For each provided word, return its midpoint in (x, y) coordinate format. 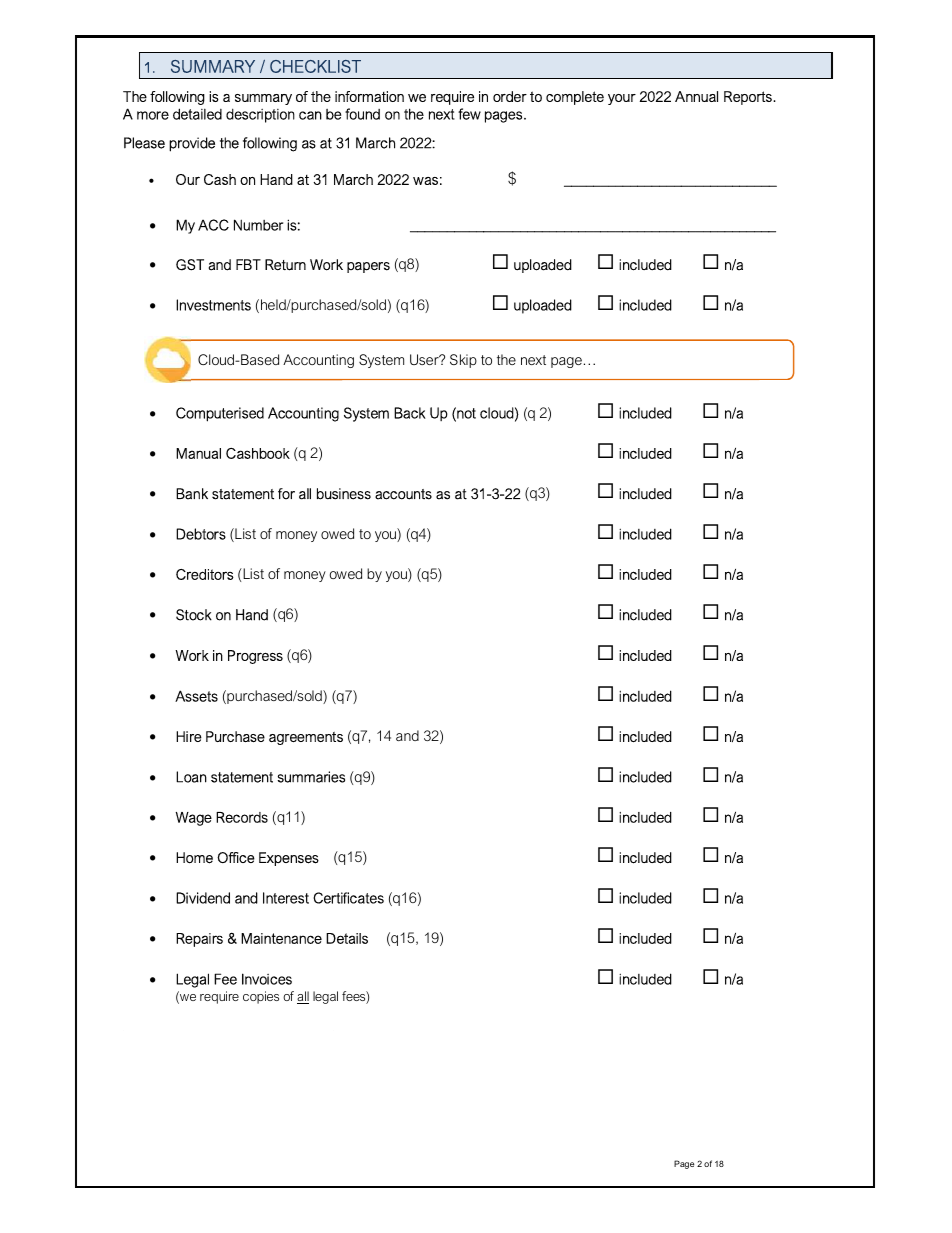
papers (368, 267)
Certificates (348, 898)
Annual (696, 96)
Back (410, 413)
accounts (403, 494)
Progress (255, 657)
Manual (198, 453)
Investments (213, 305)
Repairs (199, 940)
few (469, 114)
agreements (306, 738)
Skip (463, 361)
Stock (194, 615)
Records (242, 817)
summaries (311, 777)
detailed (197, 114)
